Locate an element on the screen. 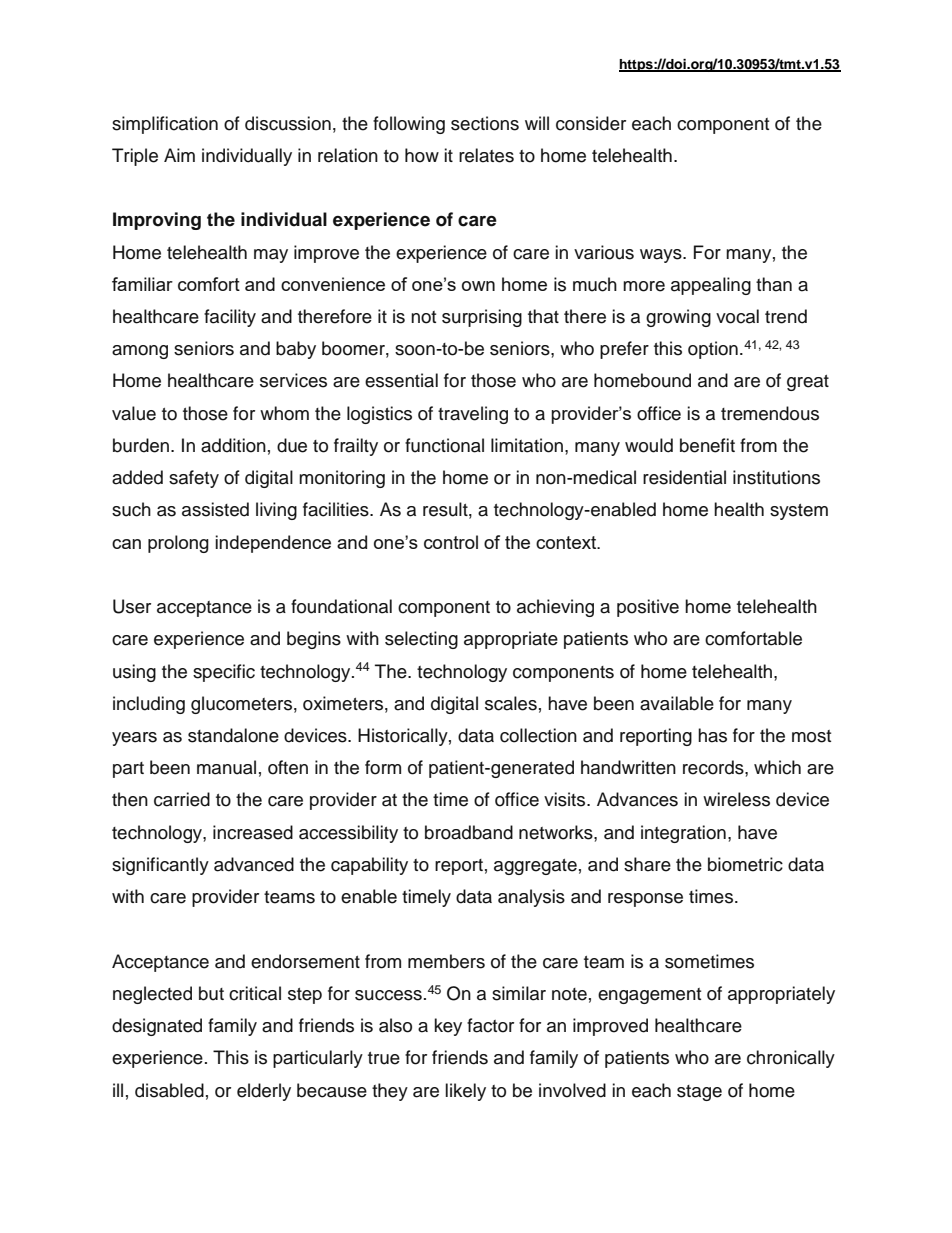  Aim is located at coordinates (179, 155).
